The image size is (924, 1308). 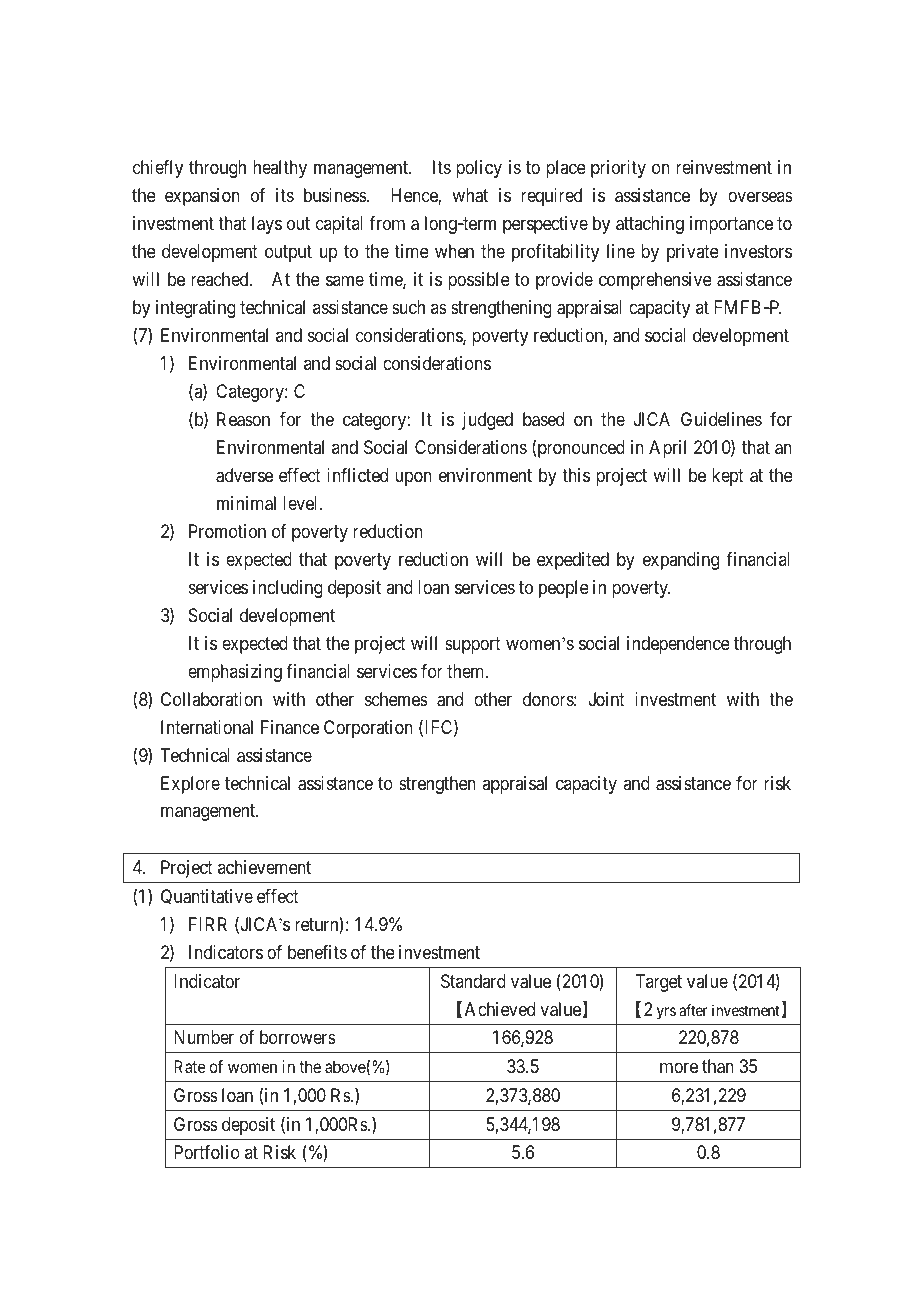 I want to click on attaching, so click(x=650, y=225).
